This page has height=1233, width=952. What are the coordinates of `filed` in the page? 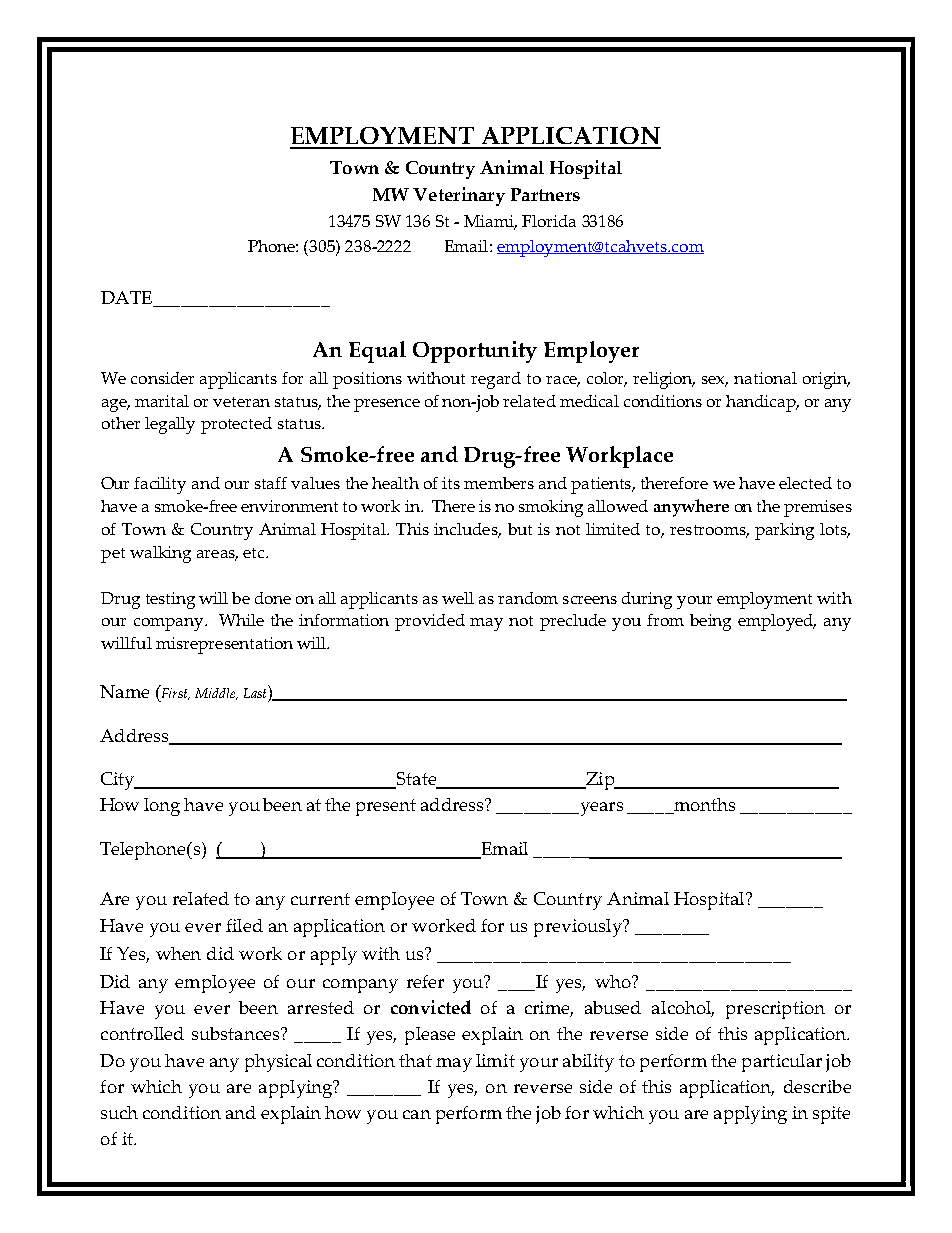 It's located at (244, 925).
